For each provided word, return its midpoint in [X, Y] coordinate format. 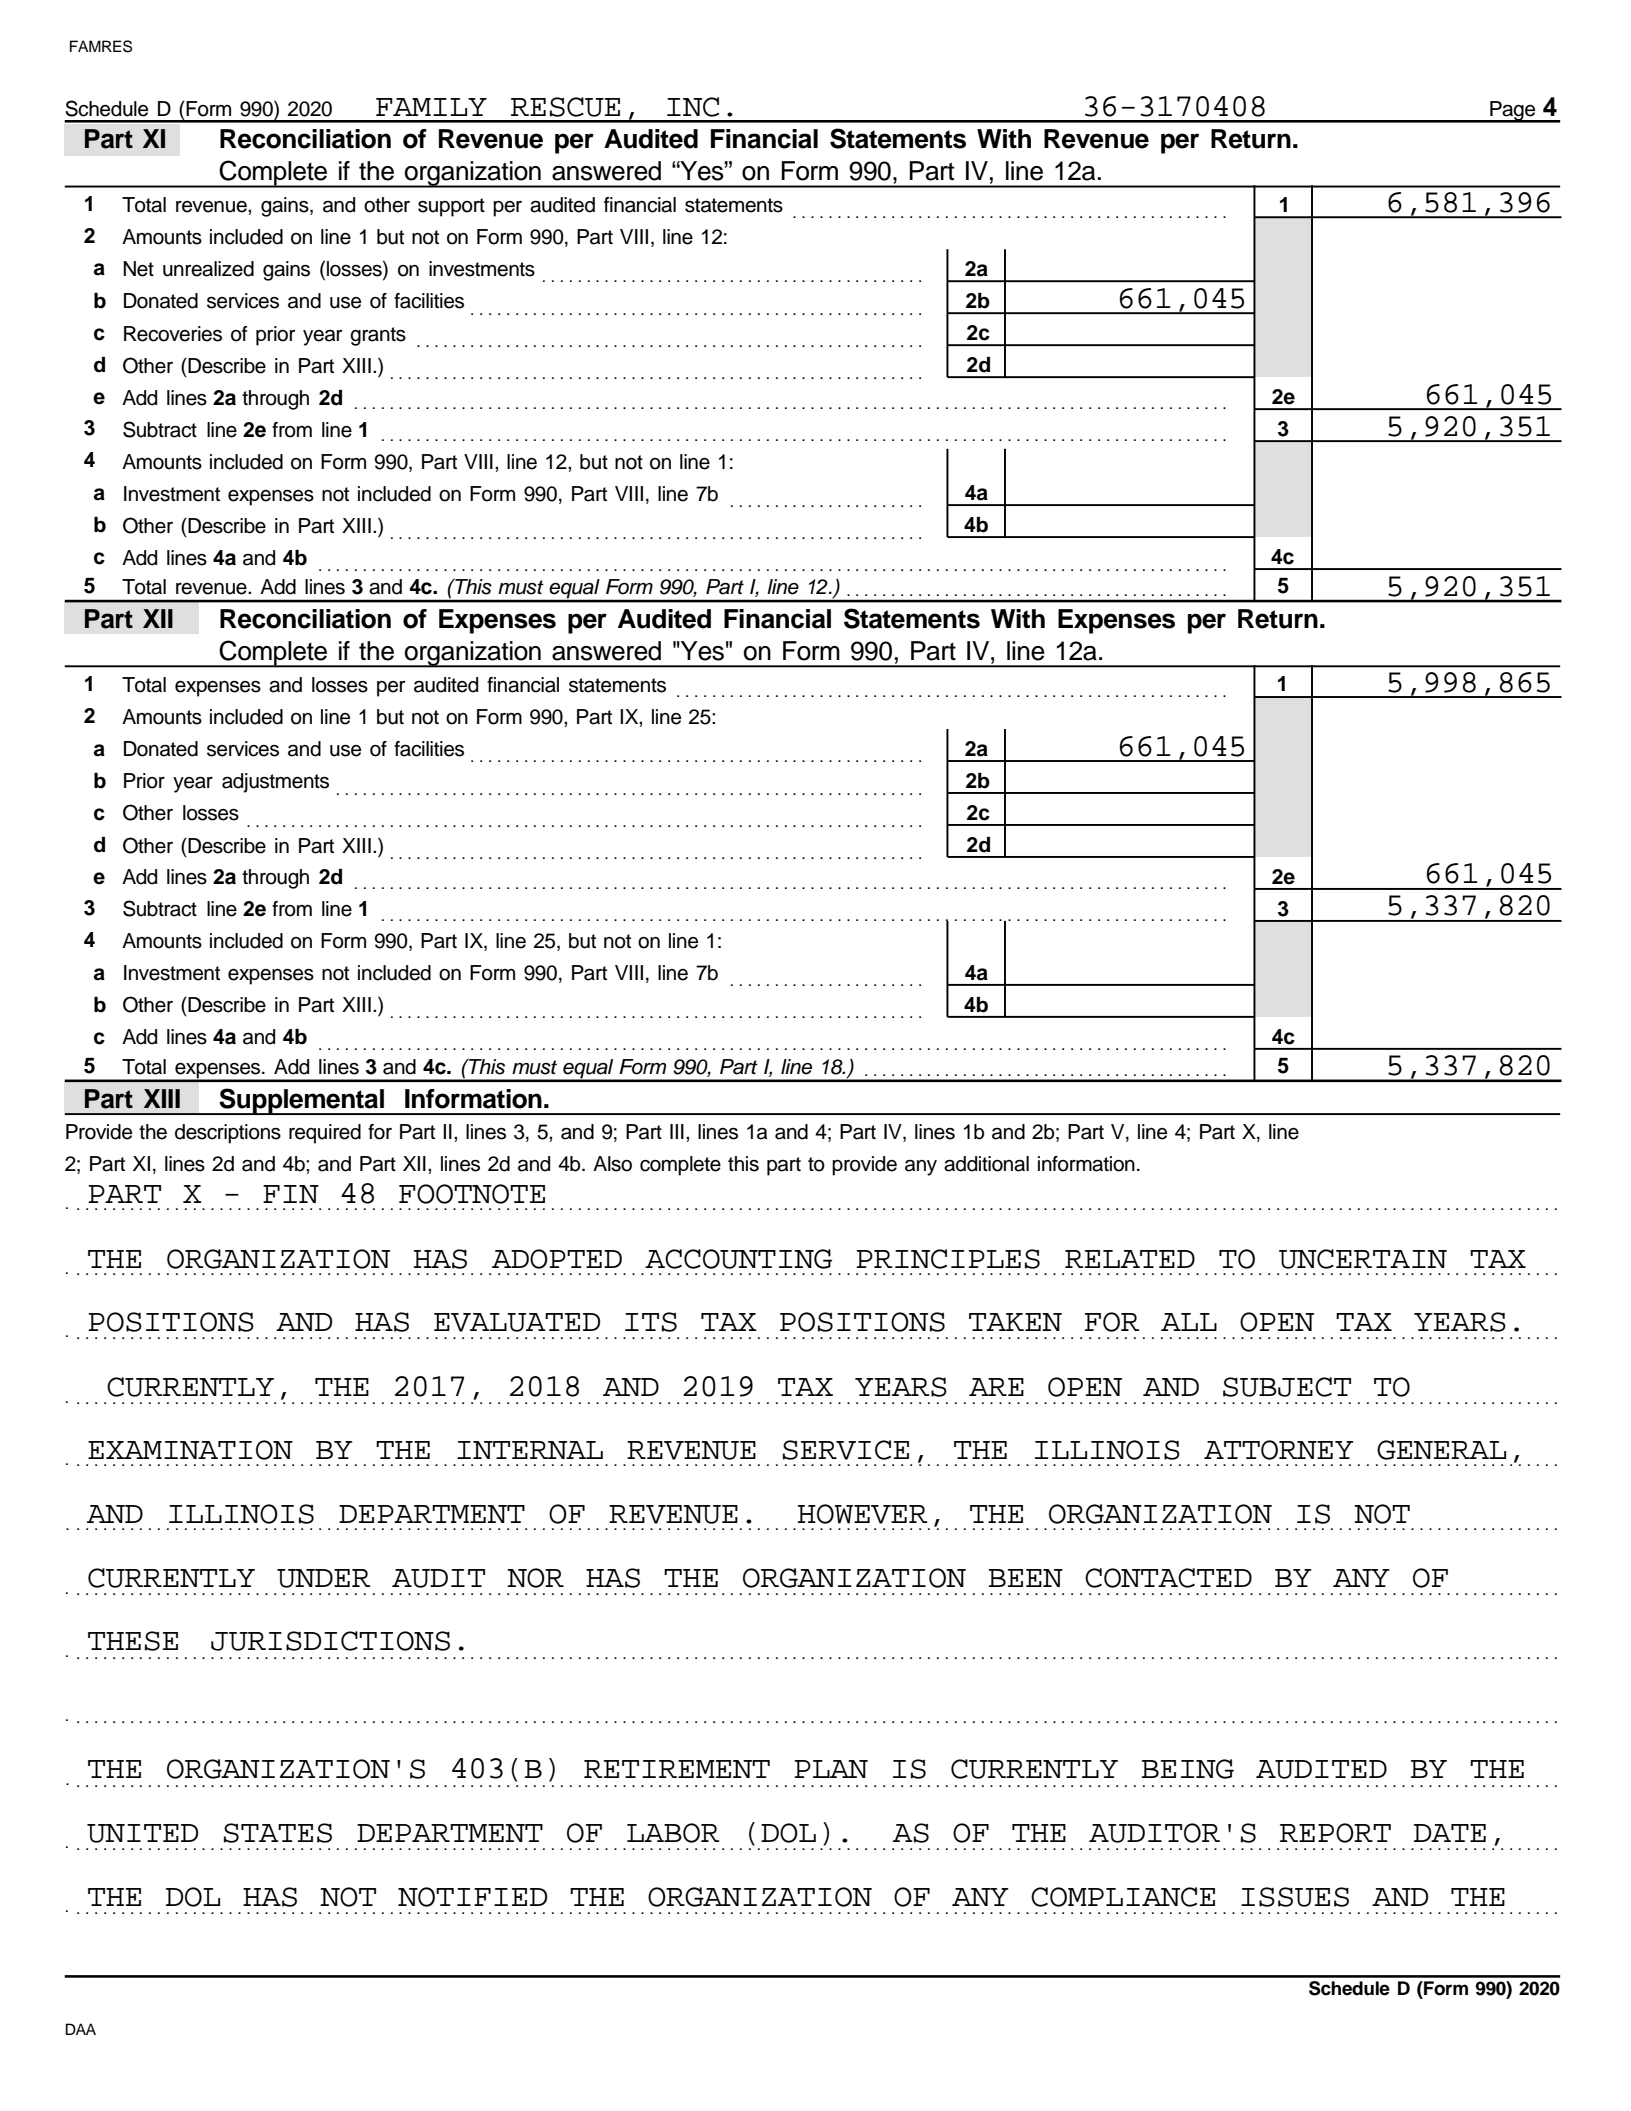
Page [1513, 112]
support [451, 207]
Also [612, 1164]
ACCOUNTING [738, 1259]
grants [378, 336]
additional [986, 1164]
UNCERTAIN [1363, 1259]
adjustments [275, 783]
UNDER [323, 1578]
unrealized [208, 269]
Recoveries [173, 334]
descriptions [228, 1134]
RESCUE [565, 107]
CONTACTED [1168, 1578]
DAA [81, 2029]
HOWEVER [862, 1514]
